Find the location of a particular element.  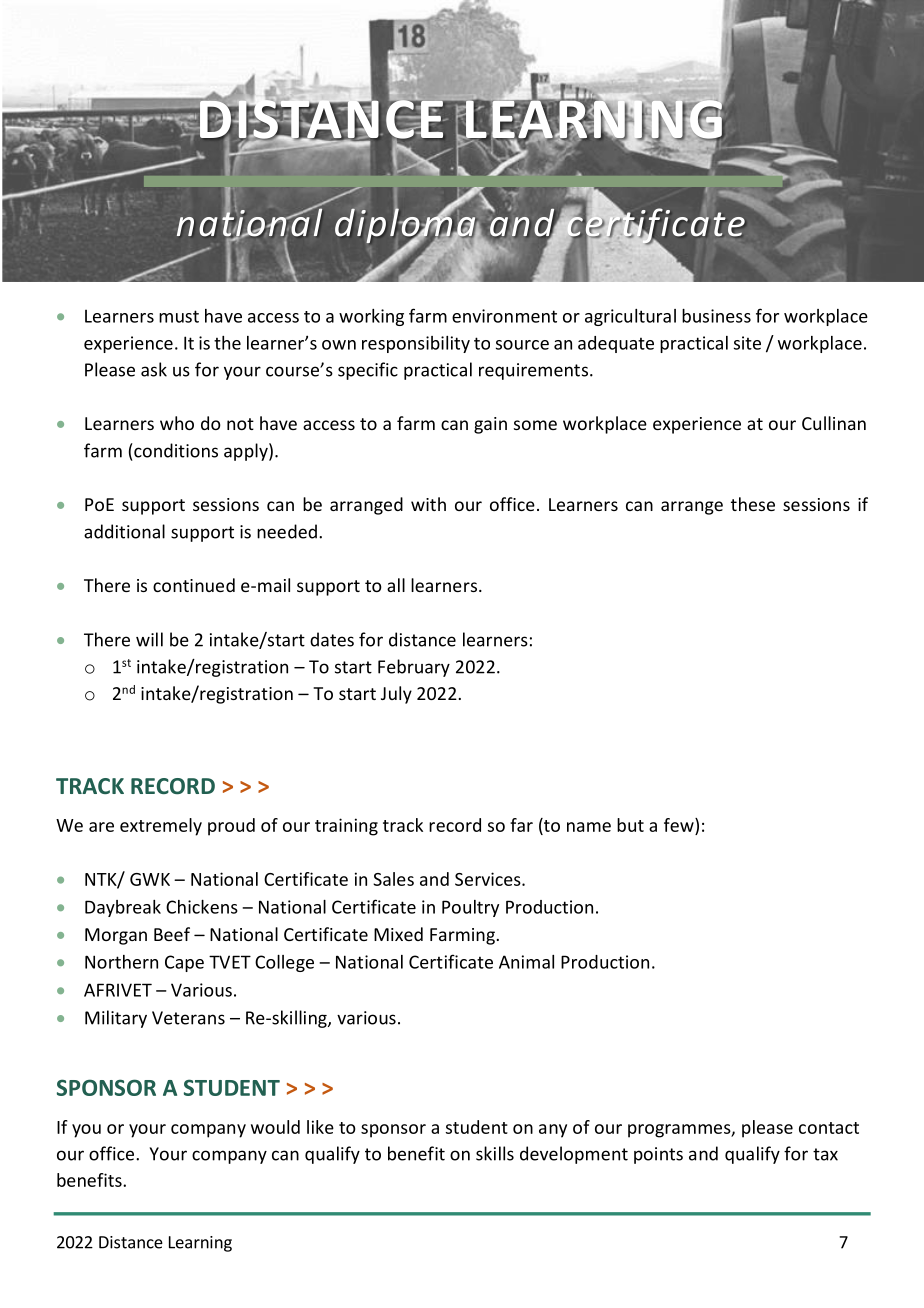

few is located at coordinates (680, 825).
